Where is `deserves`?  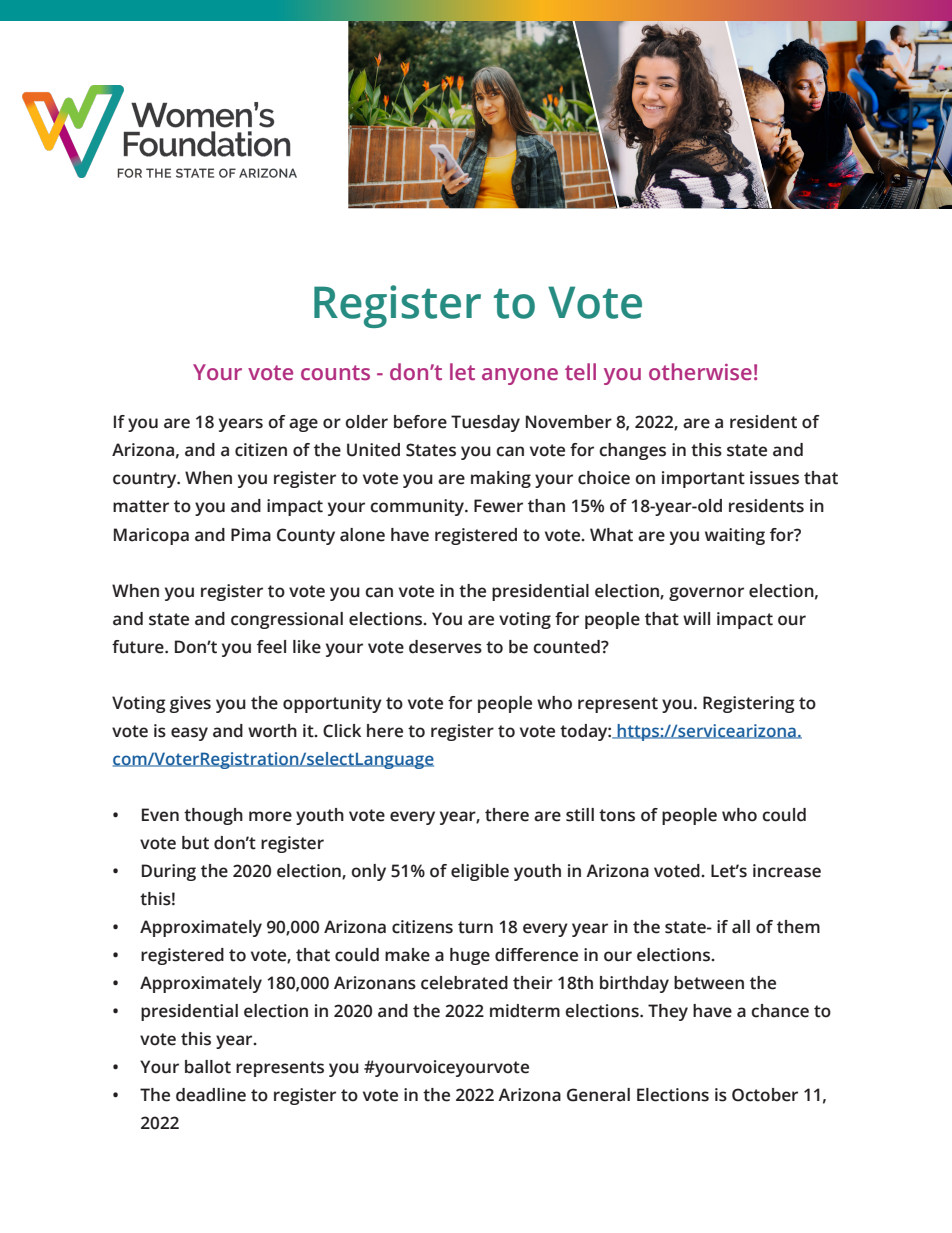 deserves is located at coordinates (445, 647).
